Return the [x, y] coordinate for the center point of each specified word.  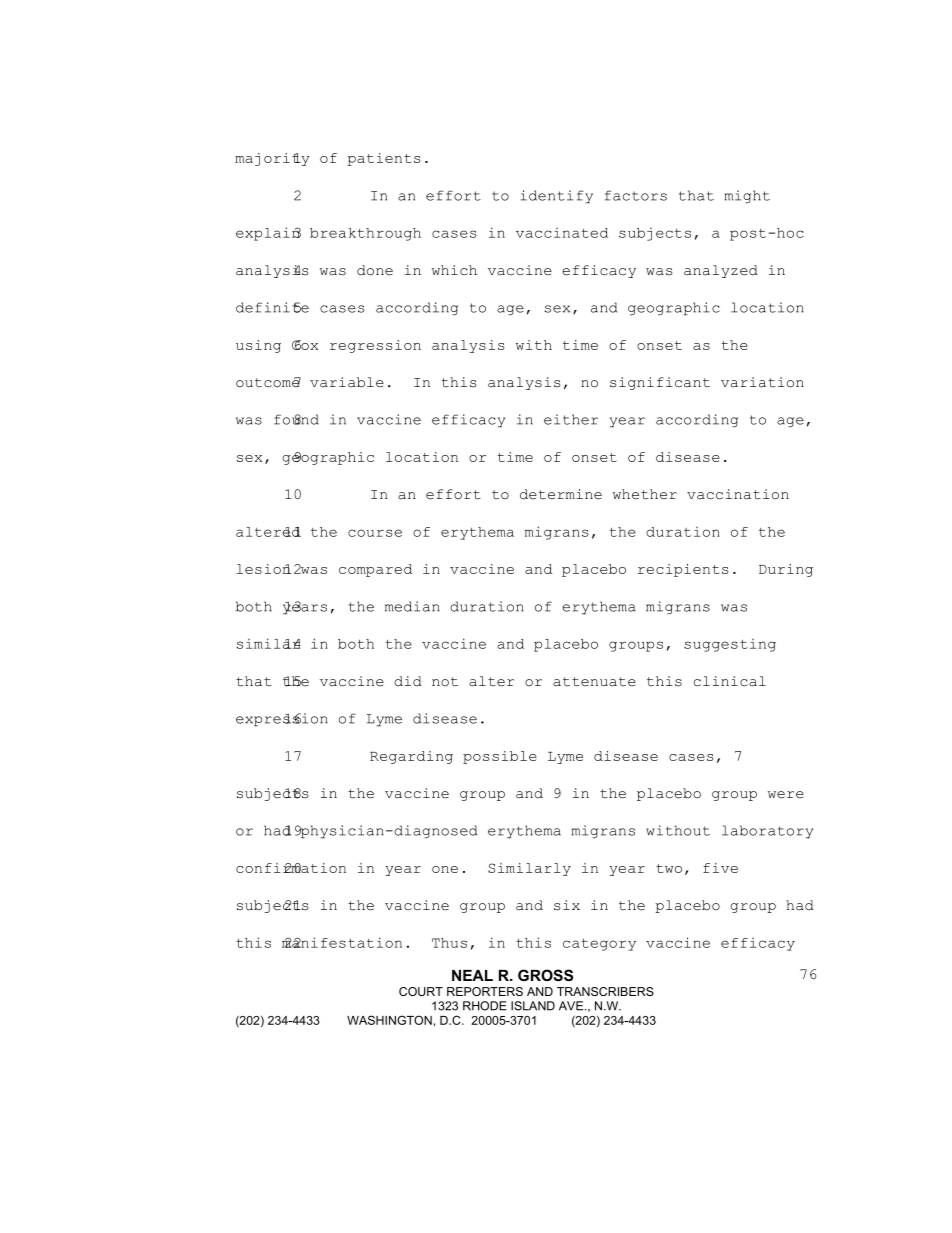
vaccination [738, 494]
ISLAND [533, 1006]
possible [500, 757]
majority [272, 159]
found [296, 419]
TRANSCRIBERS [605, 991]
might [747, 196]
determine [561, 494]
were [786, 795]
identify [557, 196]
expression [282, 719]
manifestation [342, 942]
